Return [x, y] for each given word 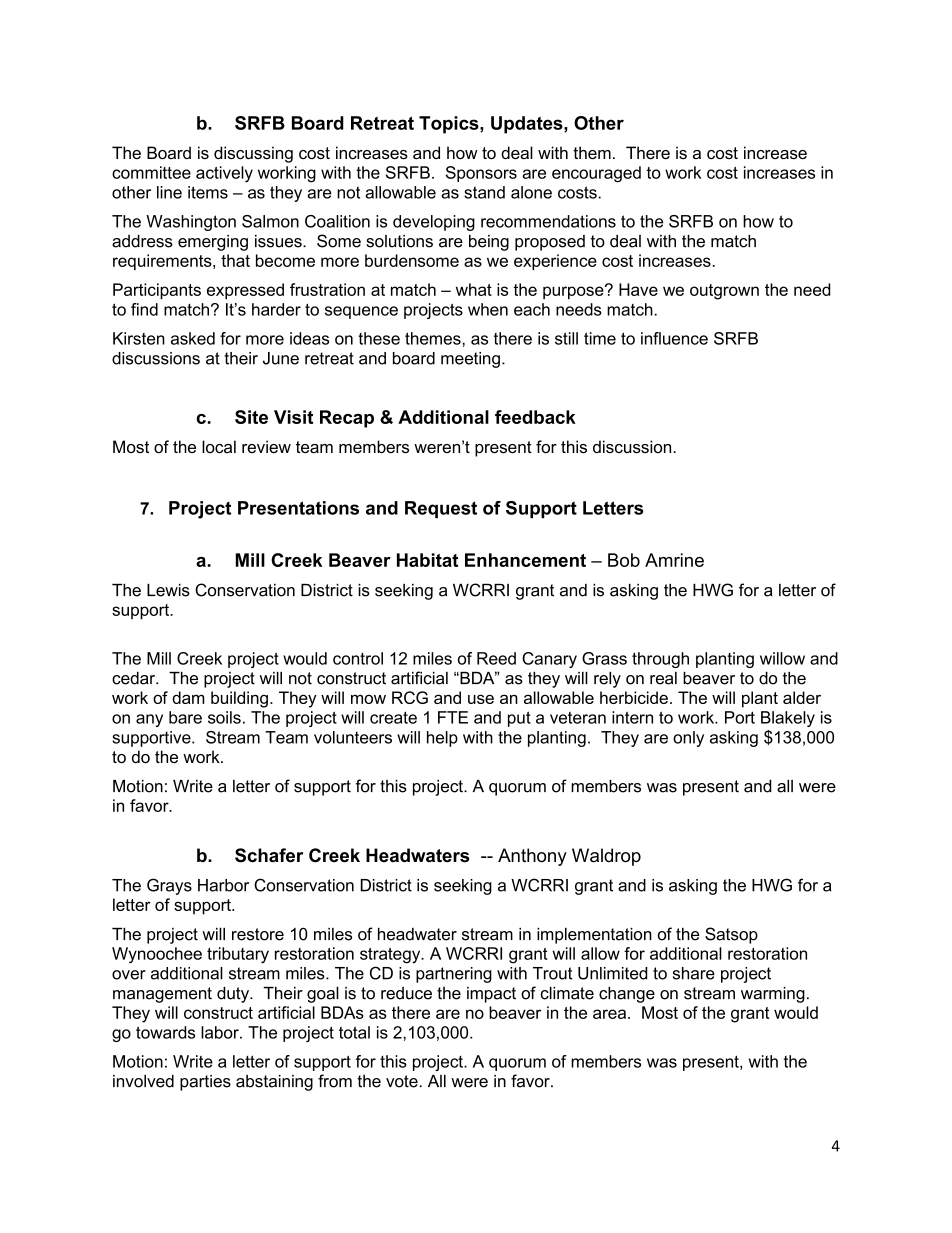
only [688, 739]
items [208, 192]
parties [205, 1083]
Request [441, 509]
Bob [624, 560]
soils [224, 717]
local [219, 446]
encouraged [596, 174]
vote [402, 1081]
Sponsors [481, 174]
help [442, 739]
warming [773, 995]
